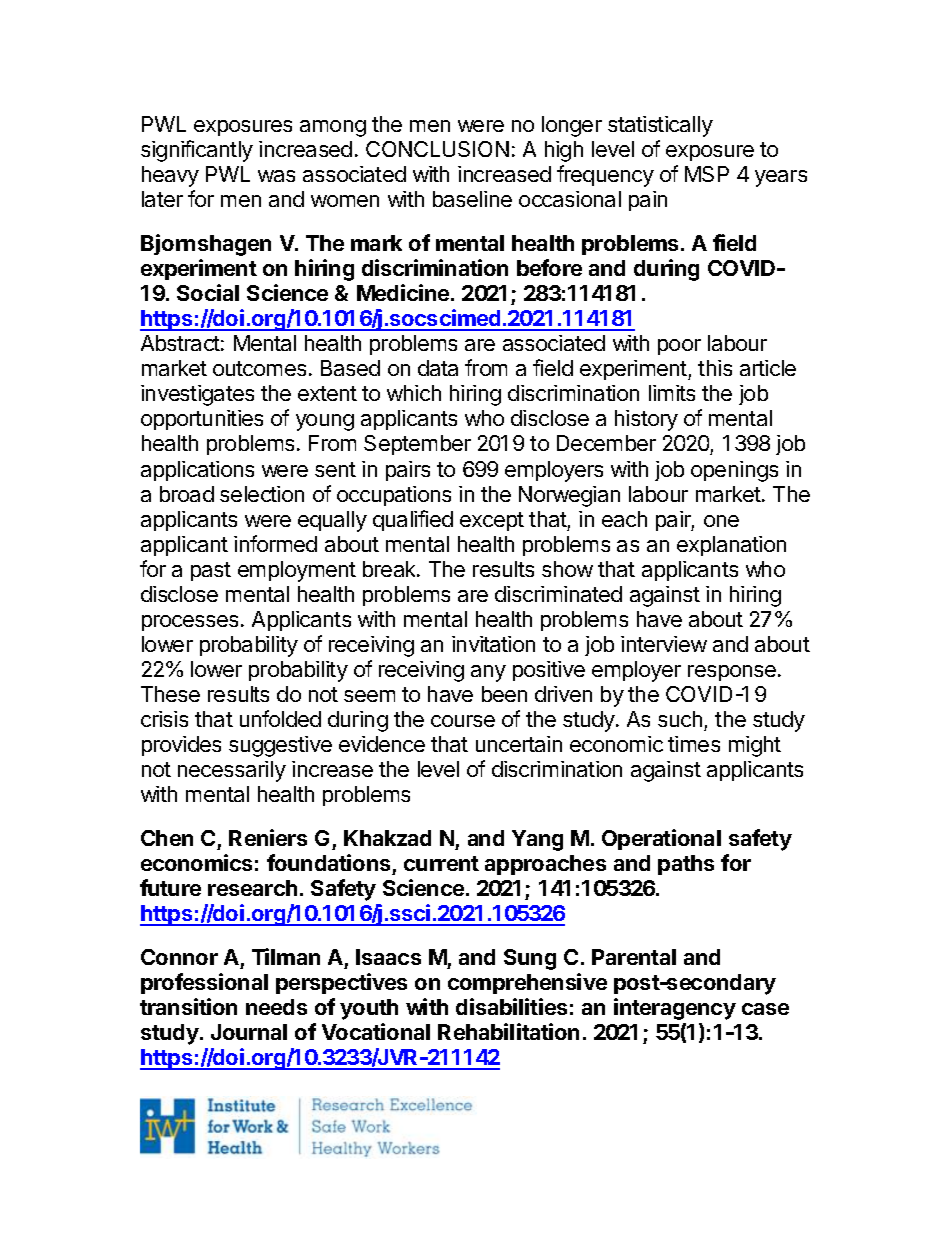 Image resolution: width=952 pixels, height=1233 pixels. Describe the element at coordinates (492, 521) in the screenshot. I see `except` at that location.
